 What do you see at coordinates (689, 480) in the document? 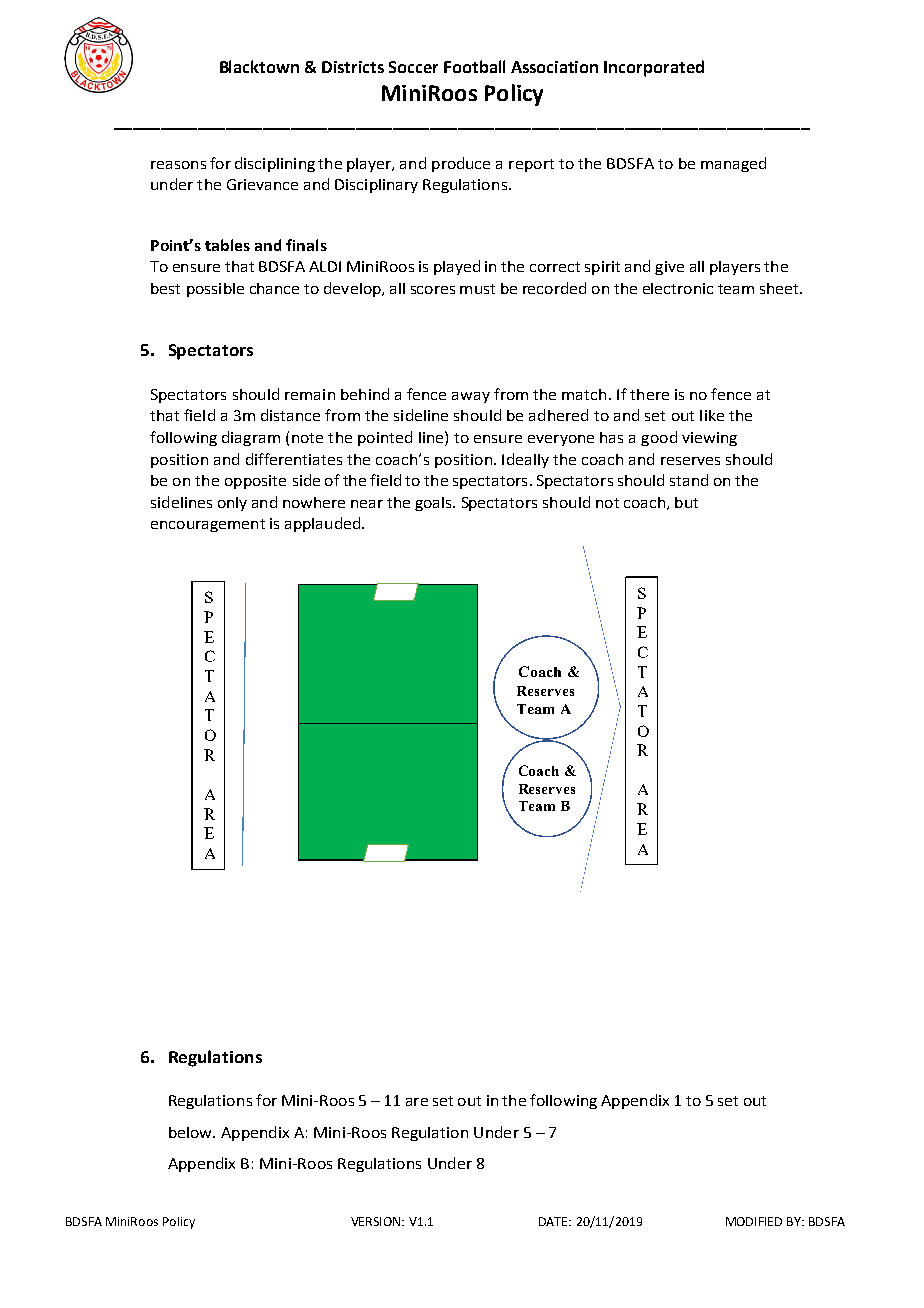
I see `stand` at bounding box center [689, 480].
